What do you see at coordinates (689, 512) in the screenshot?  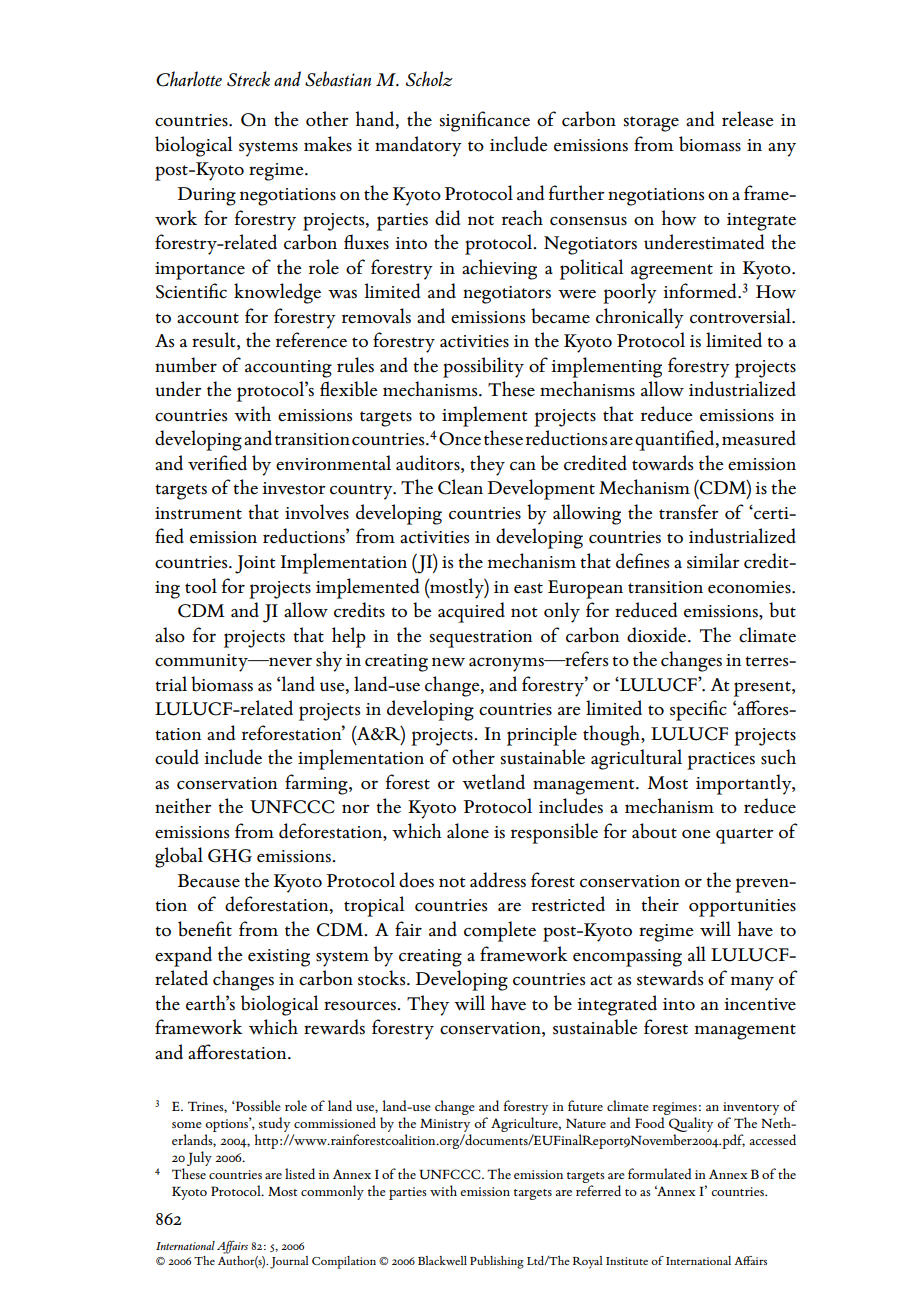 I see `transfer` at bounding box center [689, 512].
